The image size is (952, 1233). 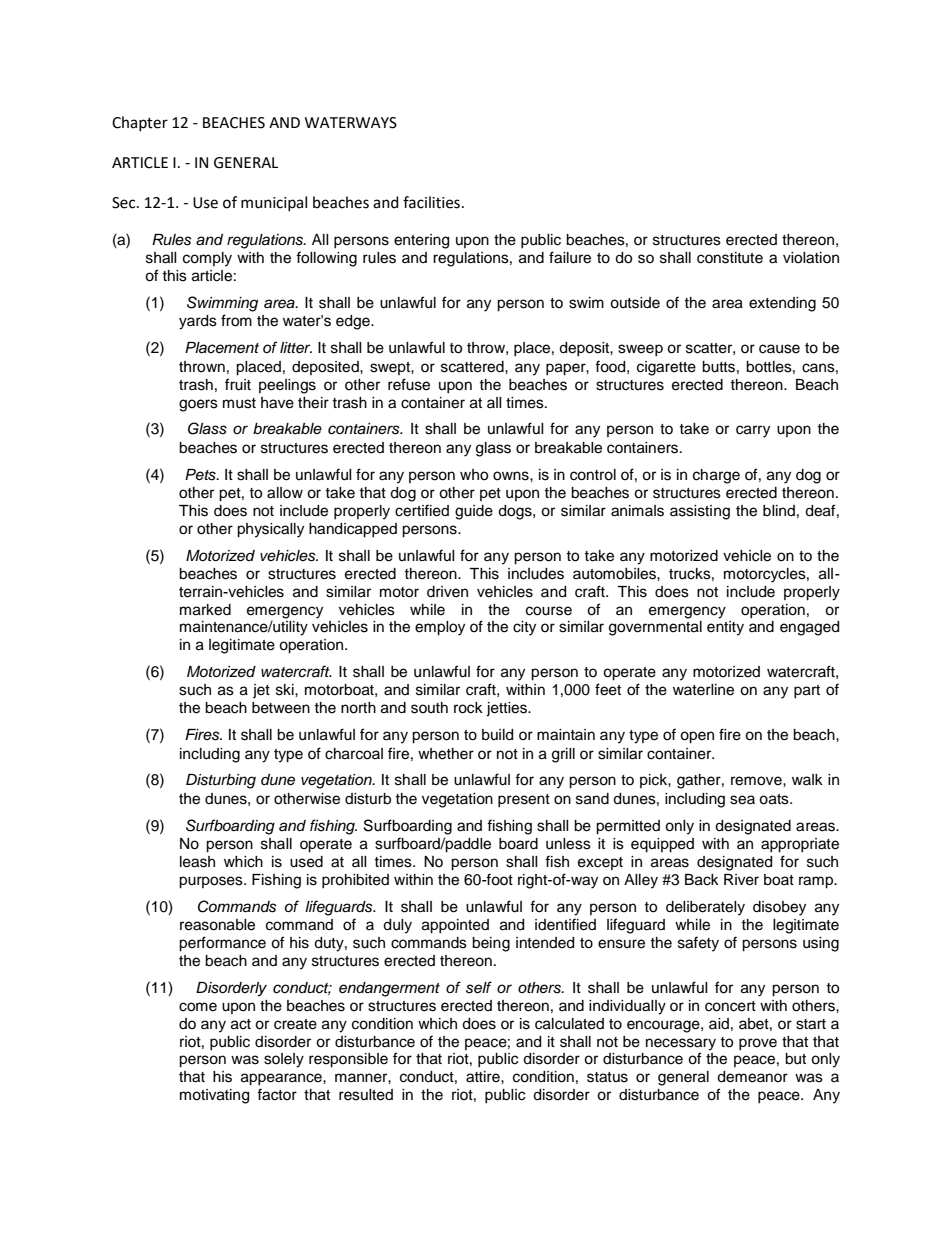 What do you see at coordinates (431, 202) in the page?
I see `facilities` at bounding box center [431, 202].
